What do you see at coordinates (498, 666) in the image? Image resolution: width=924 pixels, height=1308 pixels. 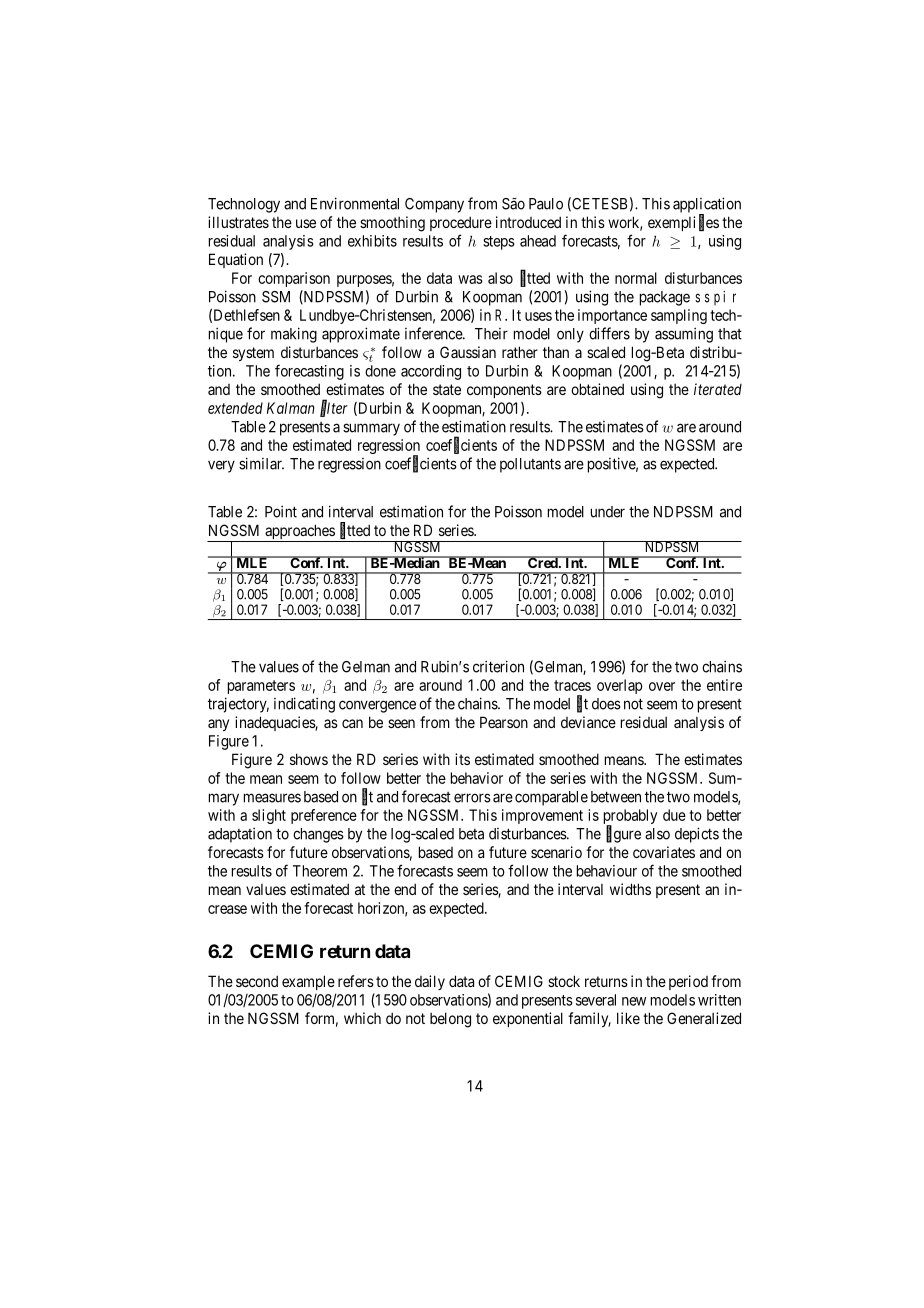 I see `criterion` at bounding box center [498, 666].
